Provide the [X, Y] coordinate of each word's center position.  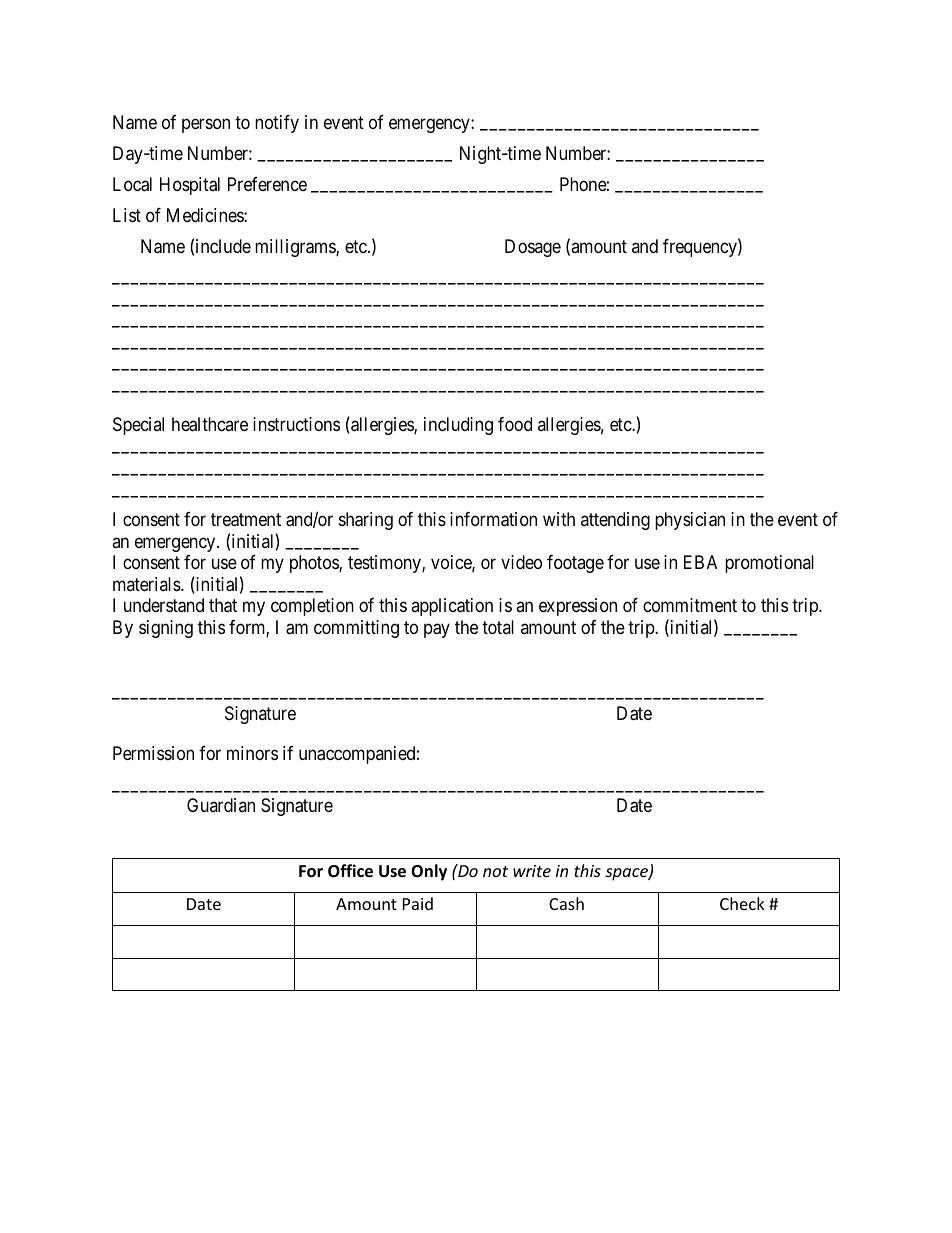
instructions [296, 424]
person [206, 126]
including [458, 426]
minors [252, 753]
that [223, 605]
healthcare [210, 424]
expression [578, 607]
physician [690, 521]
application [452, 607]
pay [437, 630]
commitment [690, 605]
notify [277, 124]
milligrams [296, 248]
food [515, 424]
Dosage [533, 248]
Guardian [221, 805]
